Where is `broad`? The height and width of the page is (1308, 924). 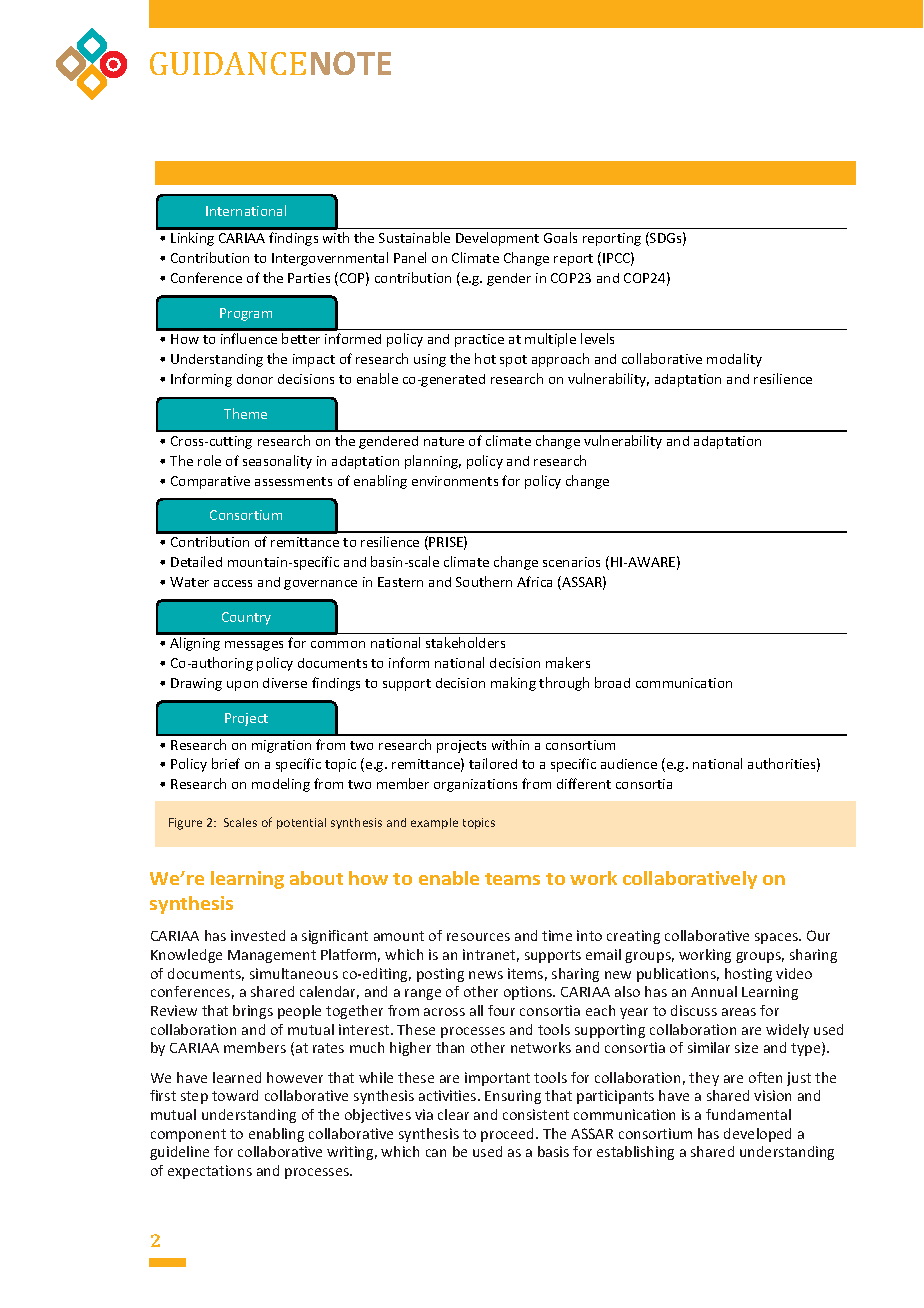 broad is located at coordinates (612, 682).
